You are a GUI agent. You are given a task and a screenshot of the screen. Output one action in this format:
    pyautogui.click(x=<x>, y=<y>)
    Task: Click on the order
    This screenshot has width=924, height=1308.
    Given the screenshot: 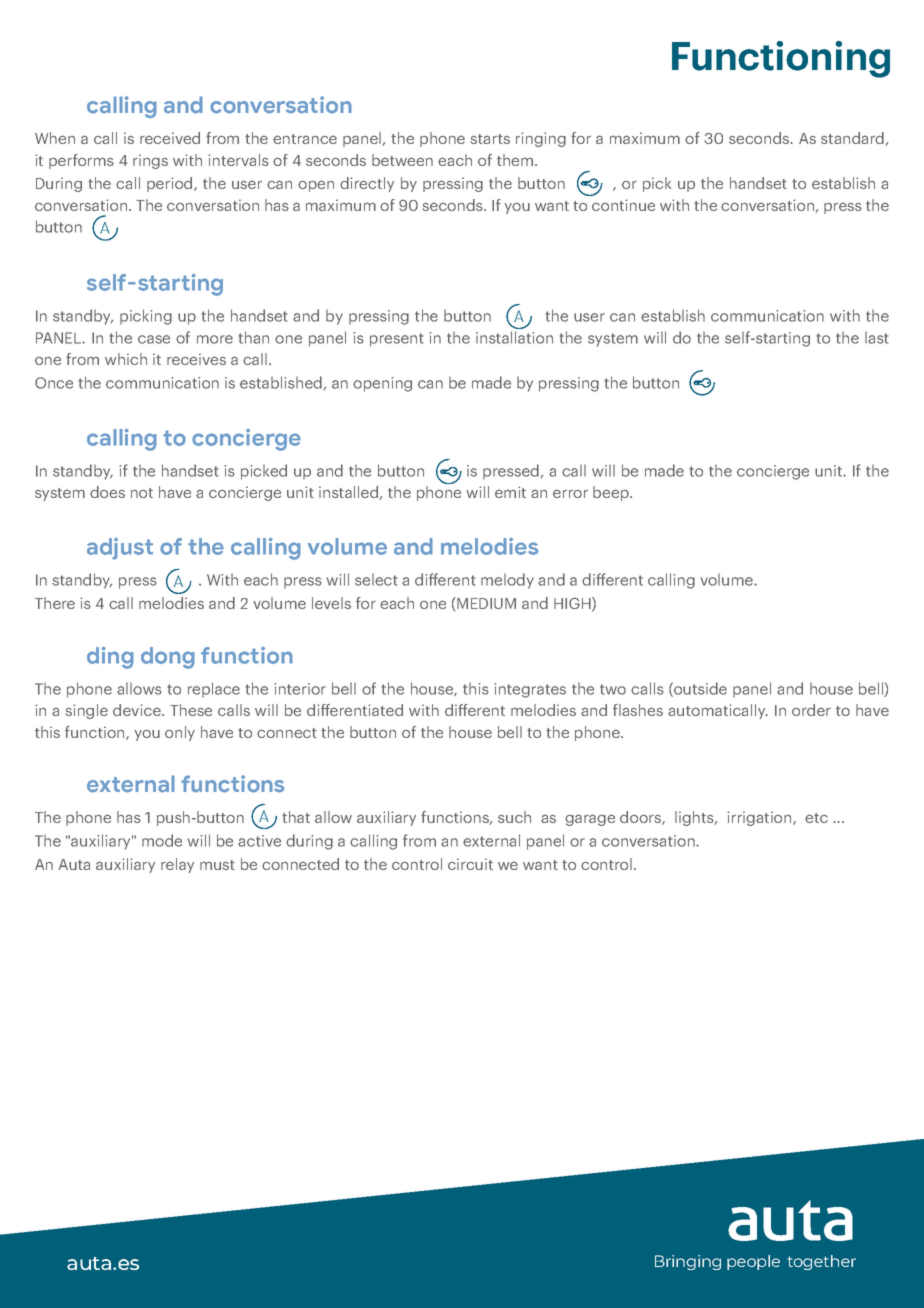 What is the action you would take?
    pyautogui.click(x=811, y=710)
